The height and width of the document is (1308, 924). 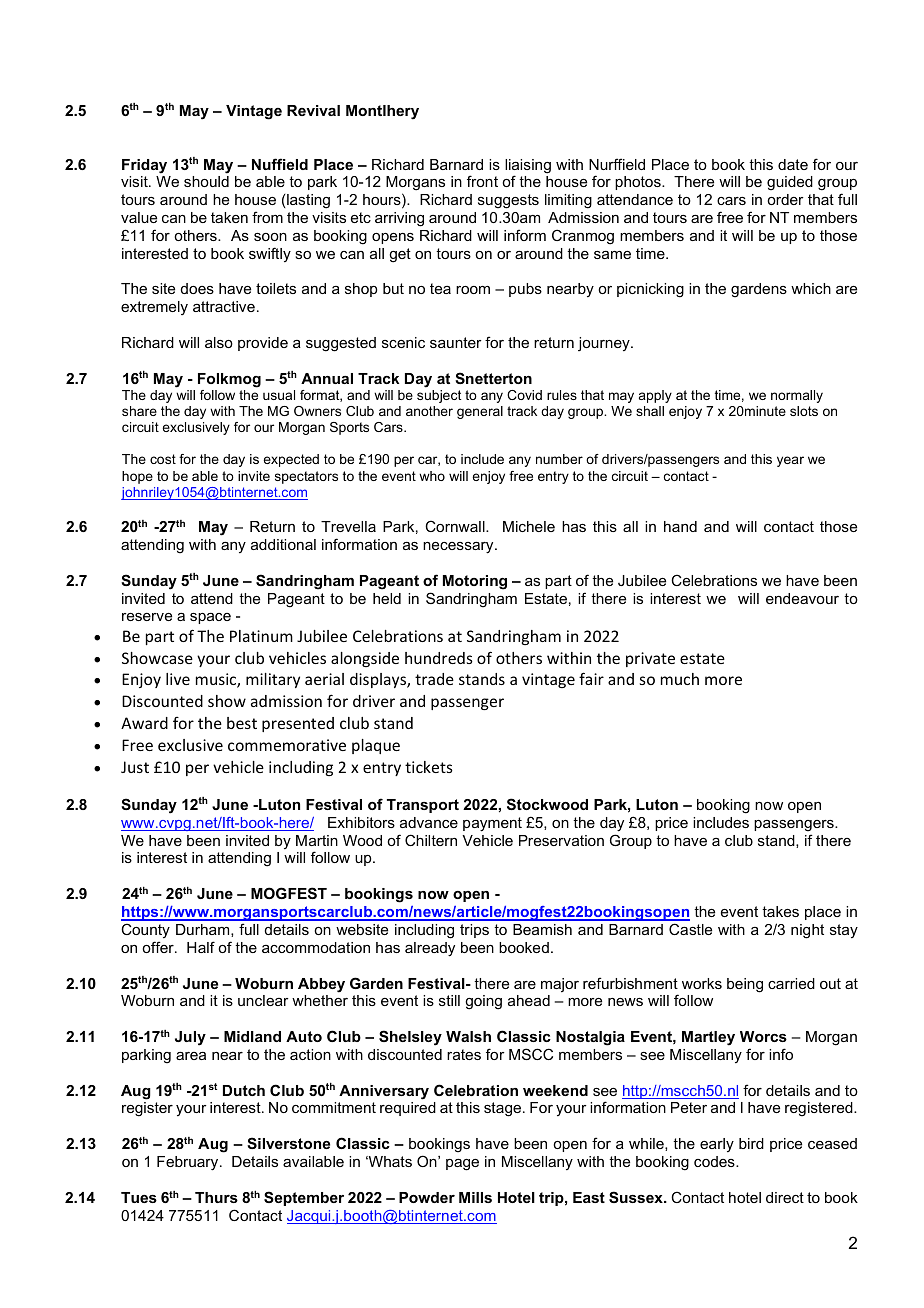 What do you see at coordinates (439, 658) in the document?
I see `hundreds` at bounding box center [439, 658].
